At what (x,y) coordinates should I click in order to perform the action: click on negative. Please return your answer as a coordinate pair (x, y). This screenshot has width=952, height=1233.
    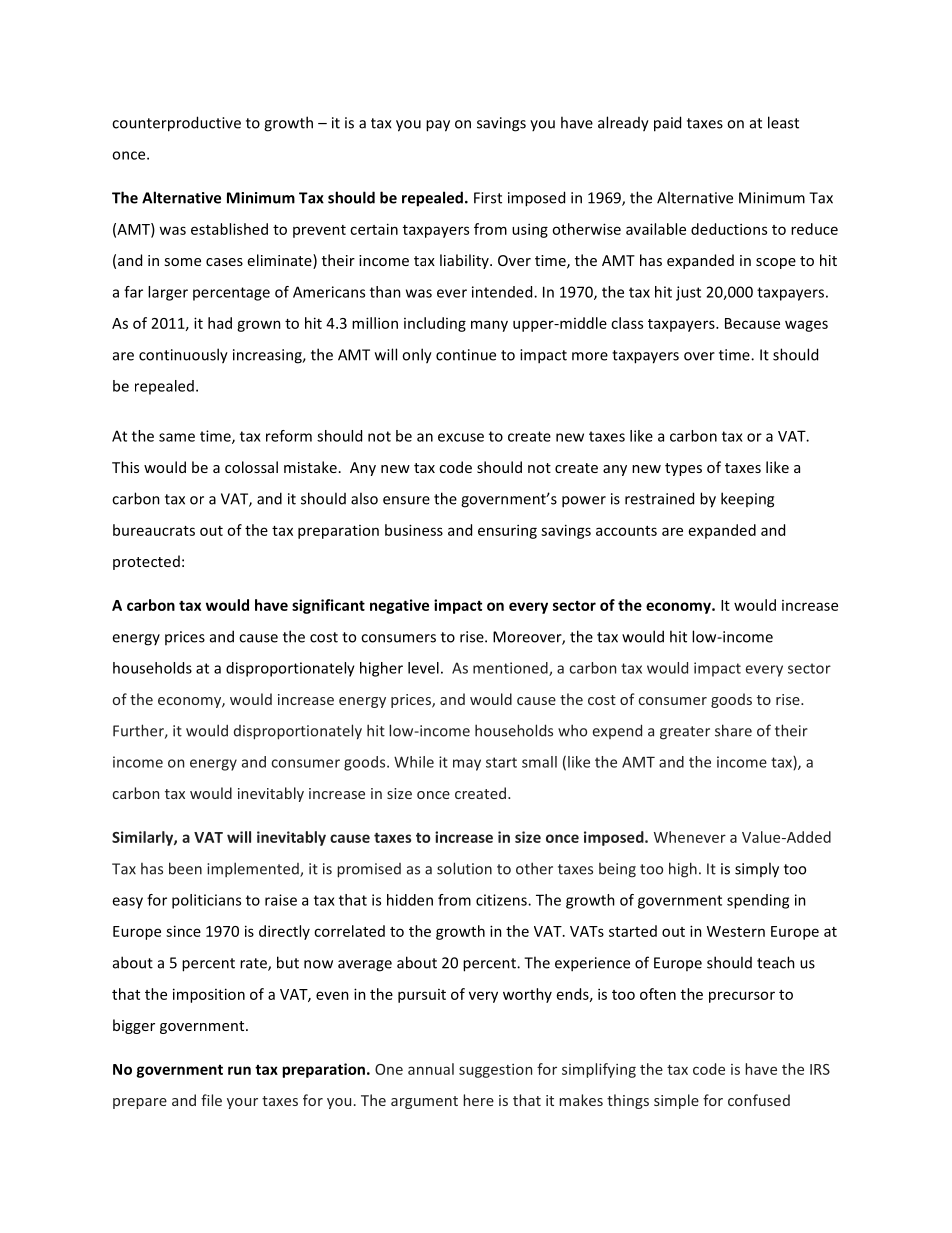
    Looking at the image, I should click on (399, 606).
